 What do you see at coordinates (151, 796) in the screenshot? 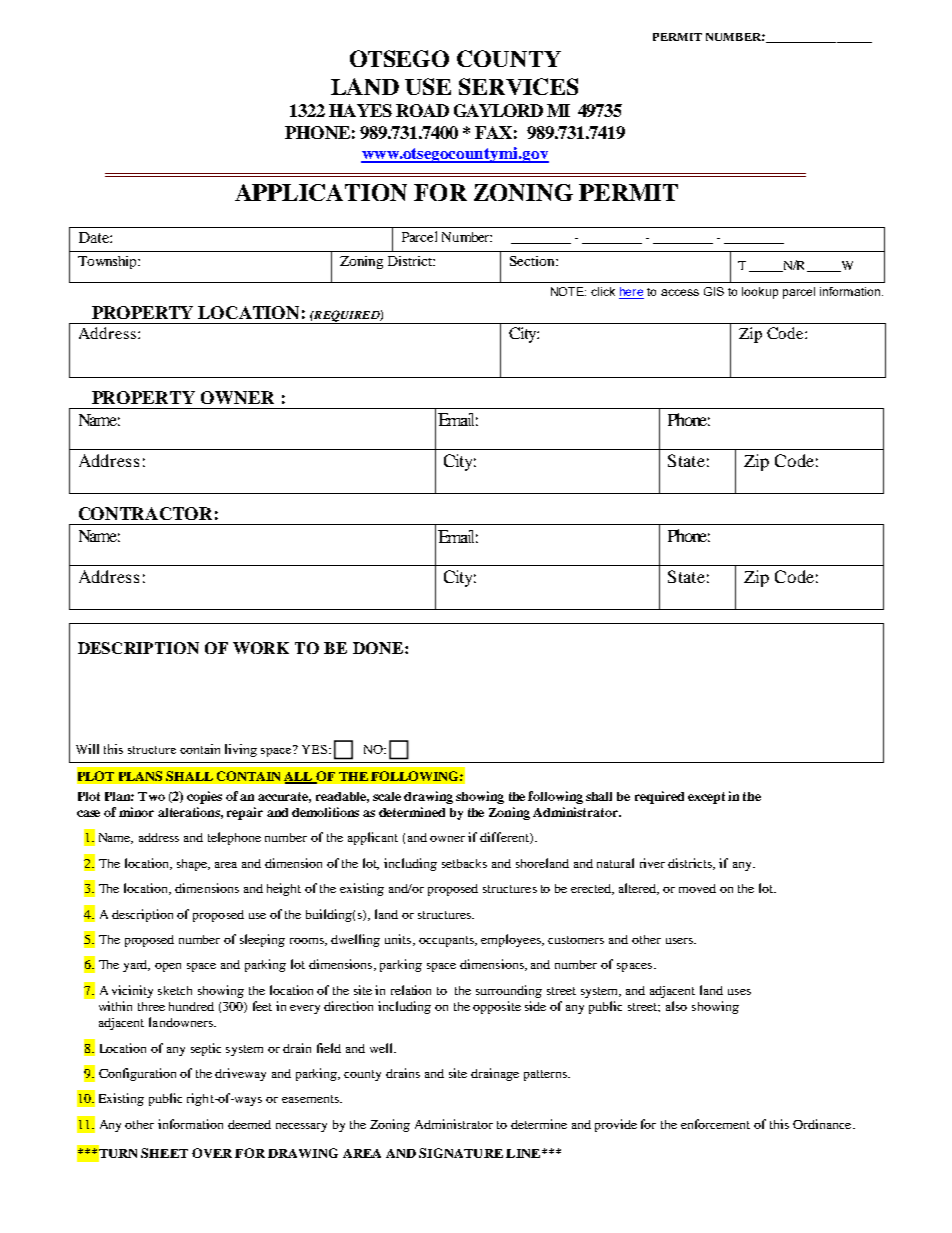
I see `Two` at bounding box center [151, 796].
